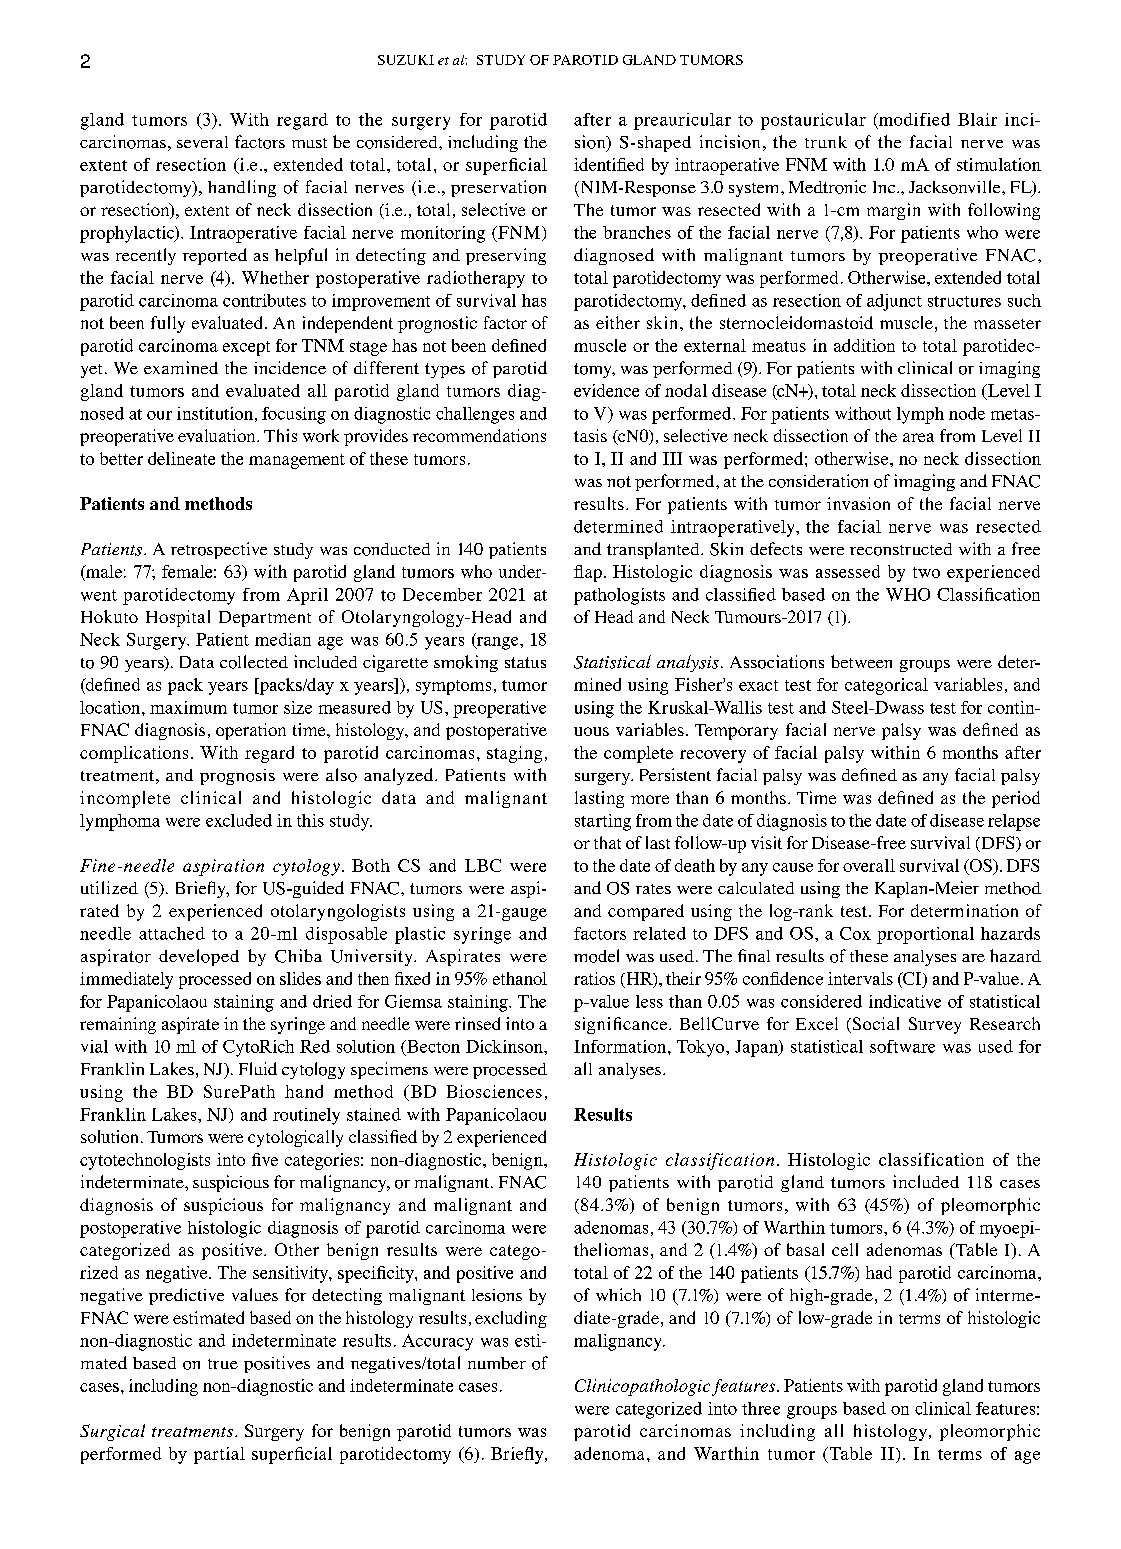  What do you see at coordinates (761, 1408) in the screenshot?
I see `three` at bounding box center [761, 1408].
